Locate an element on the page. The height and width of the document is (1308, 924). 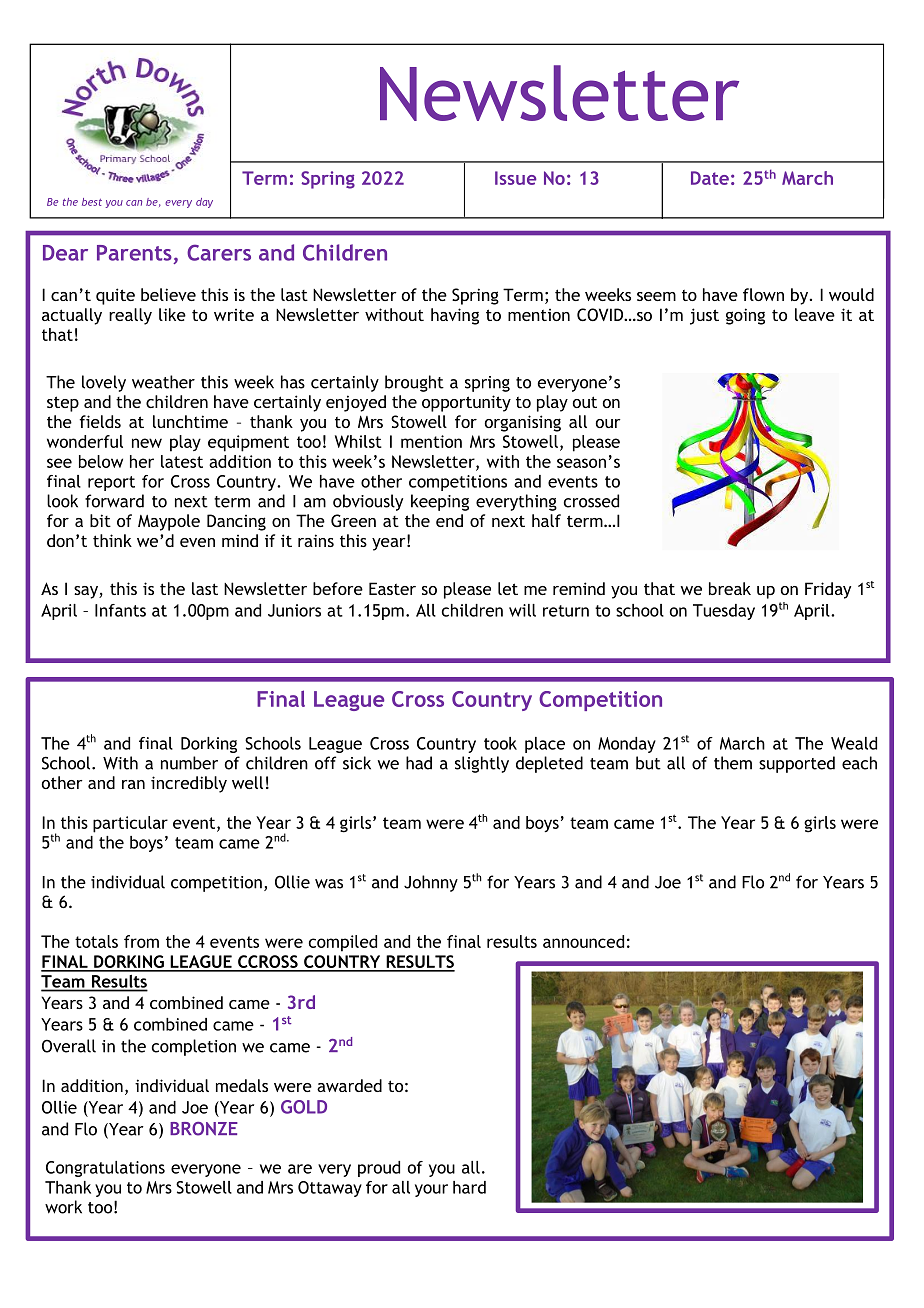
from is located at coordinates (141, 941).
